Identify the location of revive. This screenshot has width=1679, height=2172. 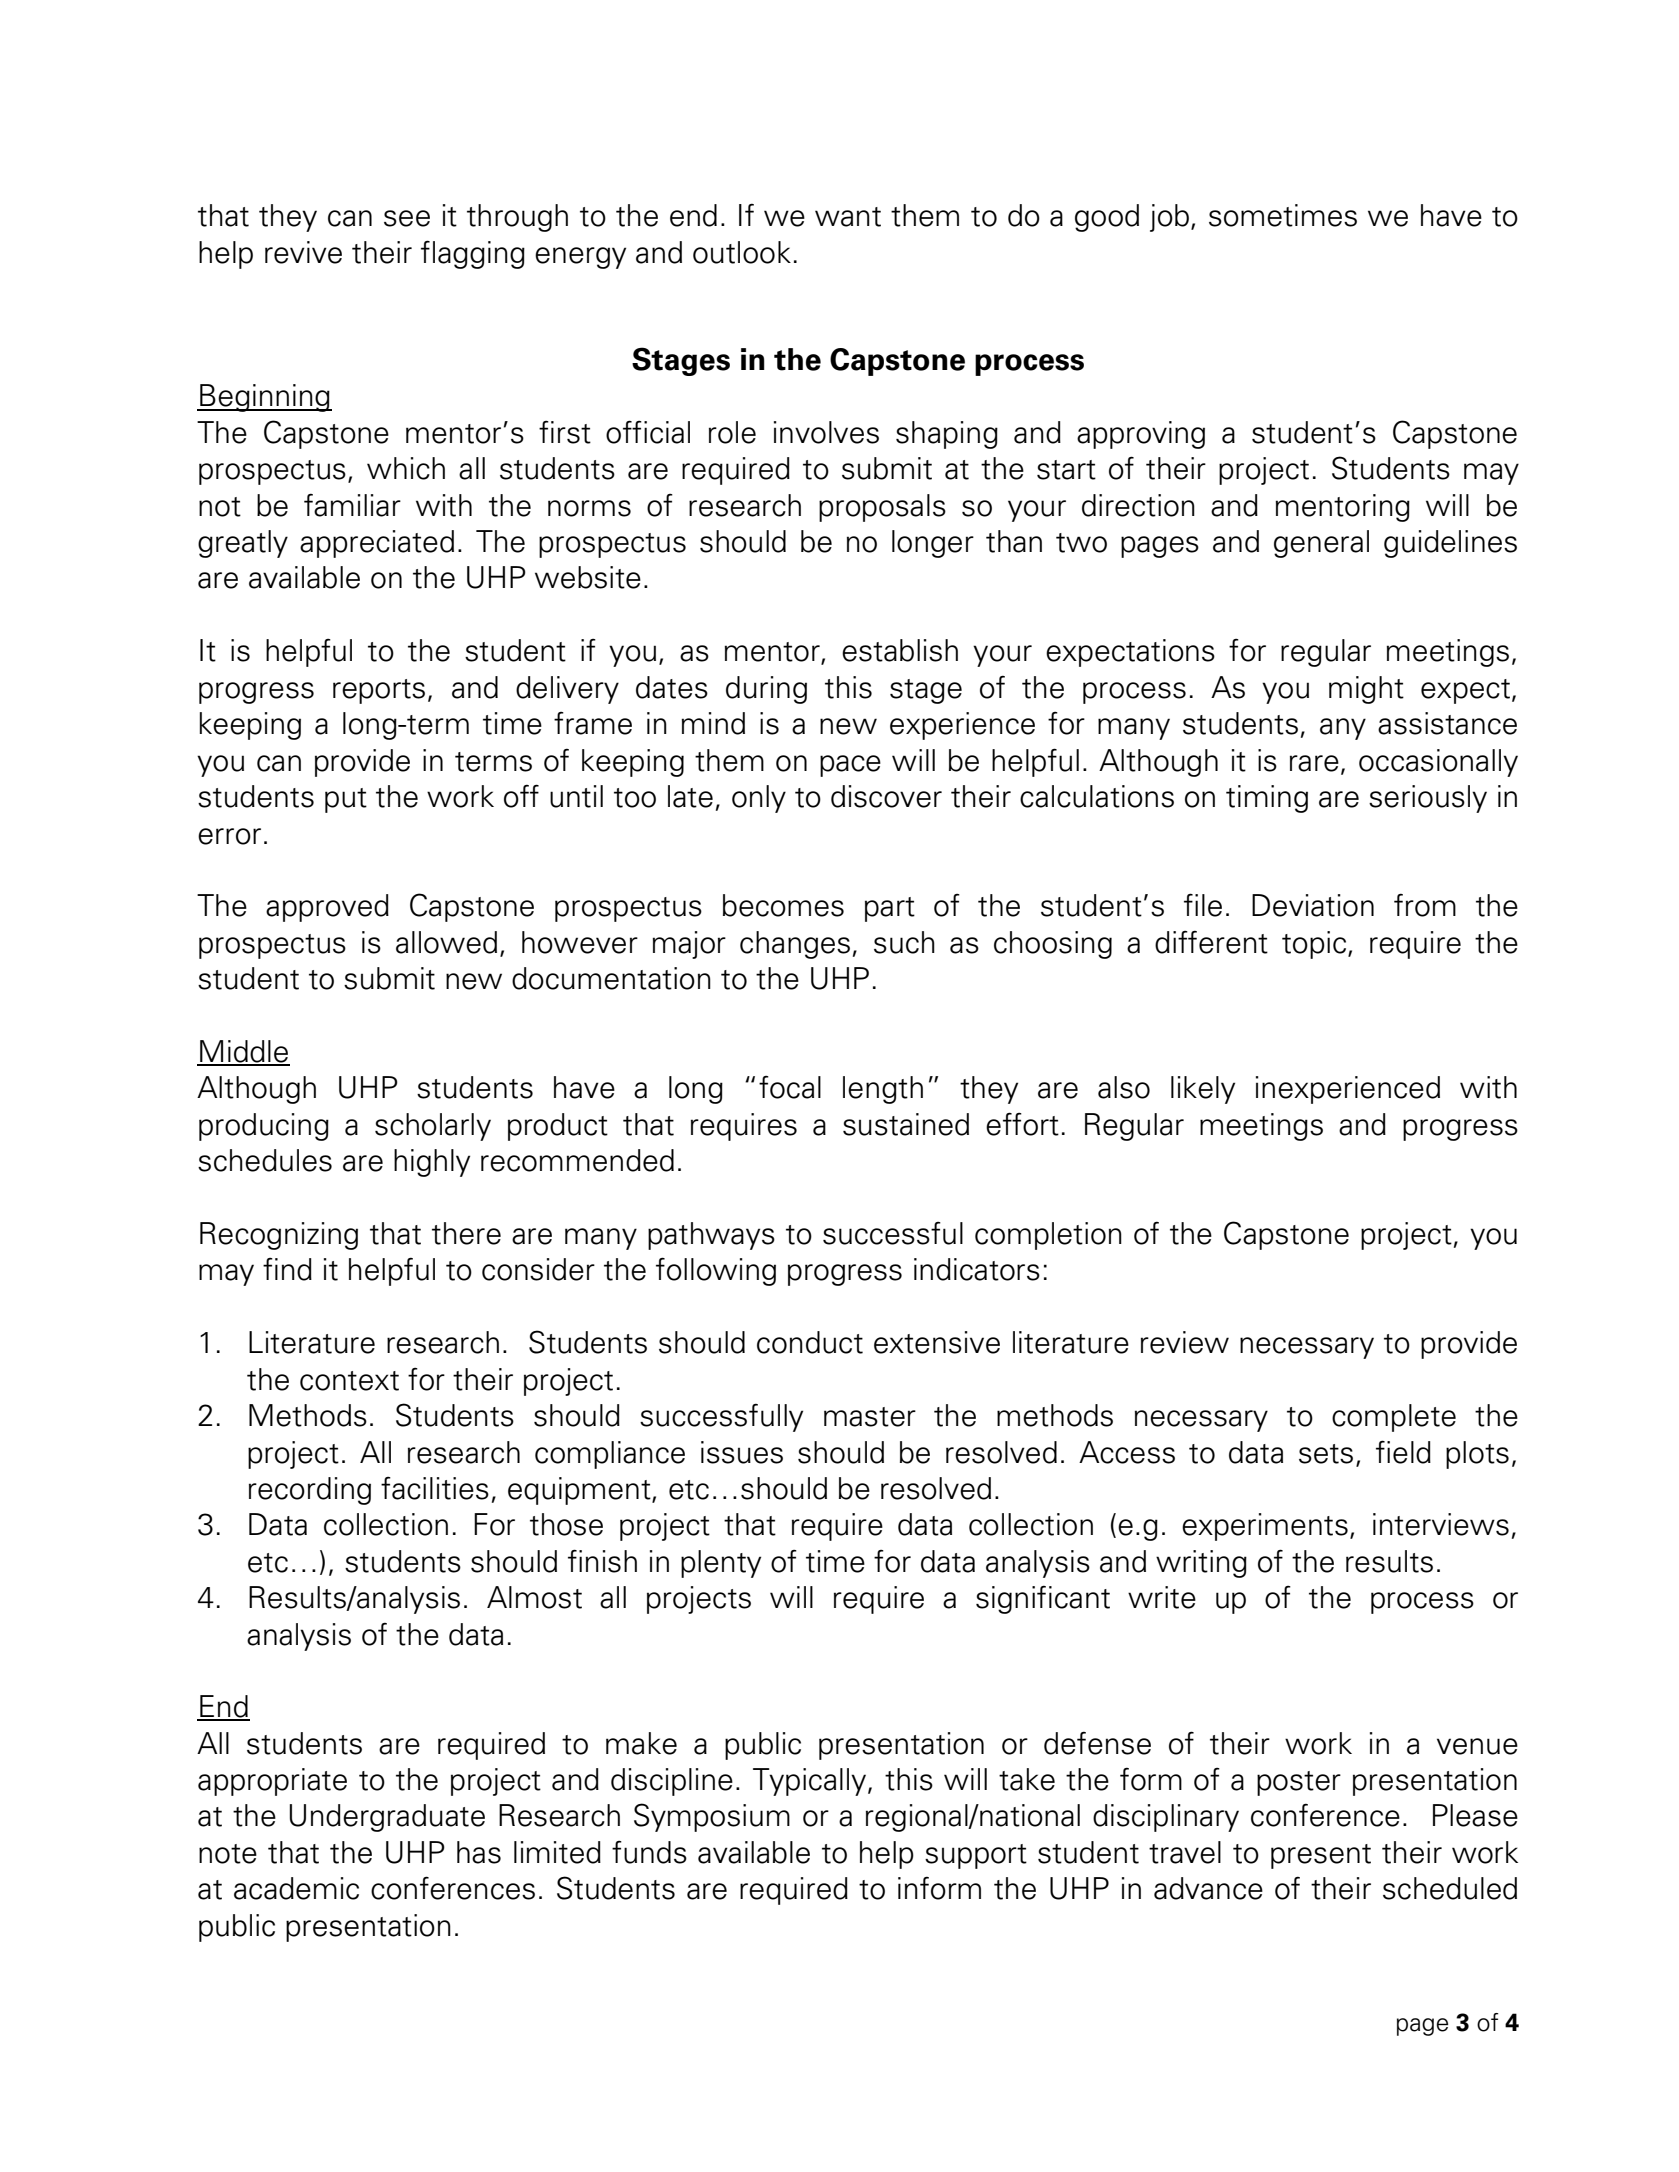
(303, 252).
